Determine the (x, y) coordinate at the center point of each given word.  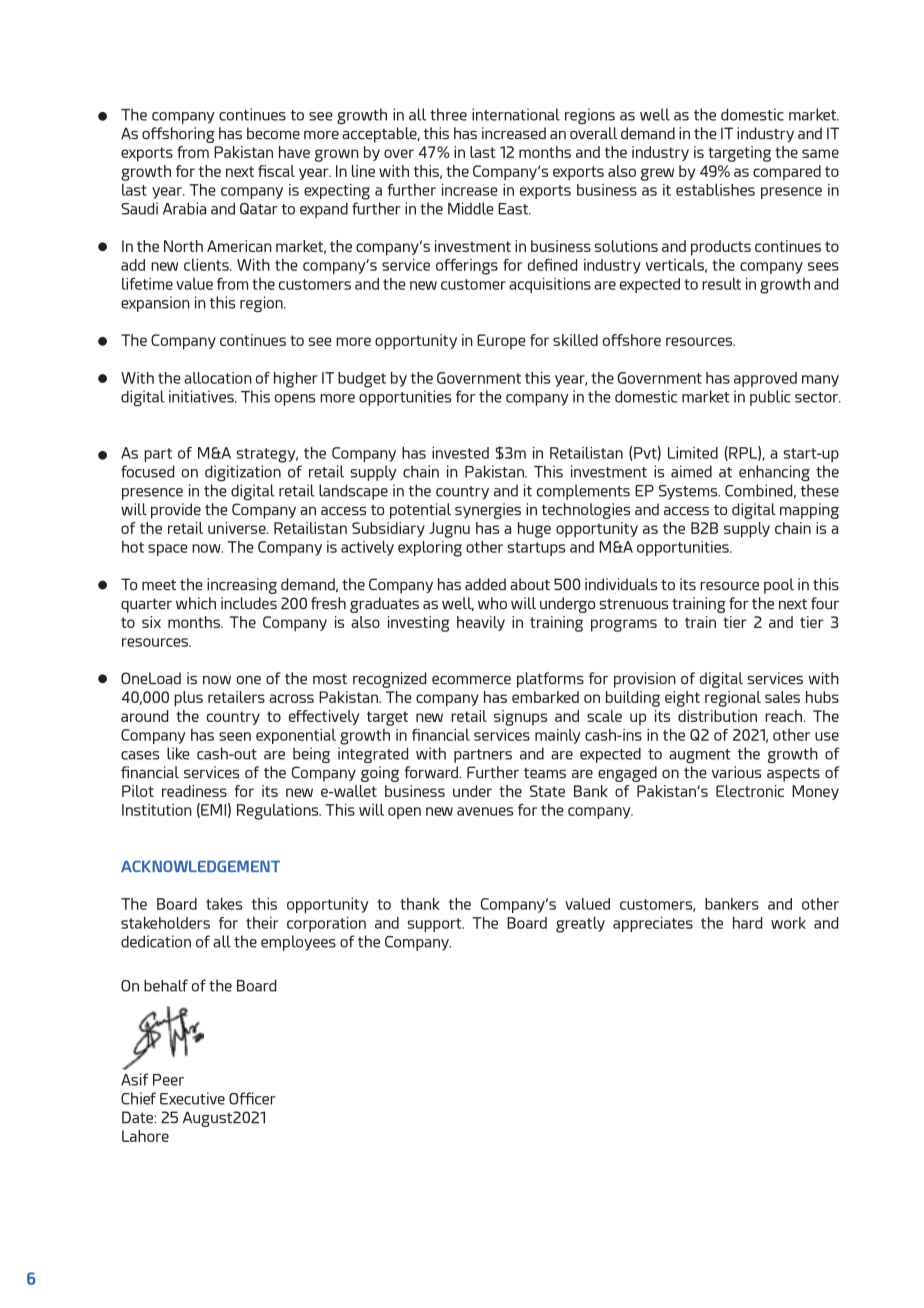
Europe (501, 341)
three (448, 114)
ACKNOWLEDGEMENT (200, 866)
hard (747, 923)
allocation (218, 378)
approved (765, 379)
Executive (192, 1098)
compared (787, 172)
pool (779, 586)
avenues (485, 811)
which (196, 603)
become (273, 133)
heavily (481, 623)
